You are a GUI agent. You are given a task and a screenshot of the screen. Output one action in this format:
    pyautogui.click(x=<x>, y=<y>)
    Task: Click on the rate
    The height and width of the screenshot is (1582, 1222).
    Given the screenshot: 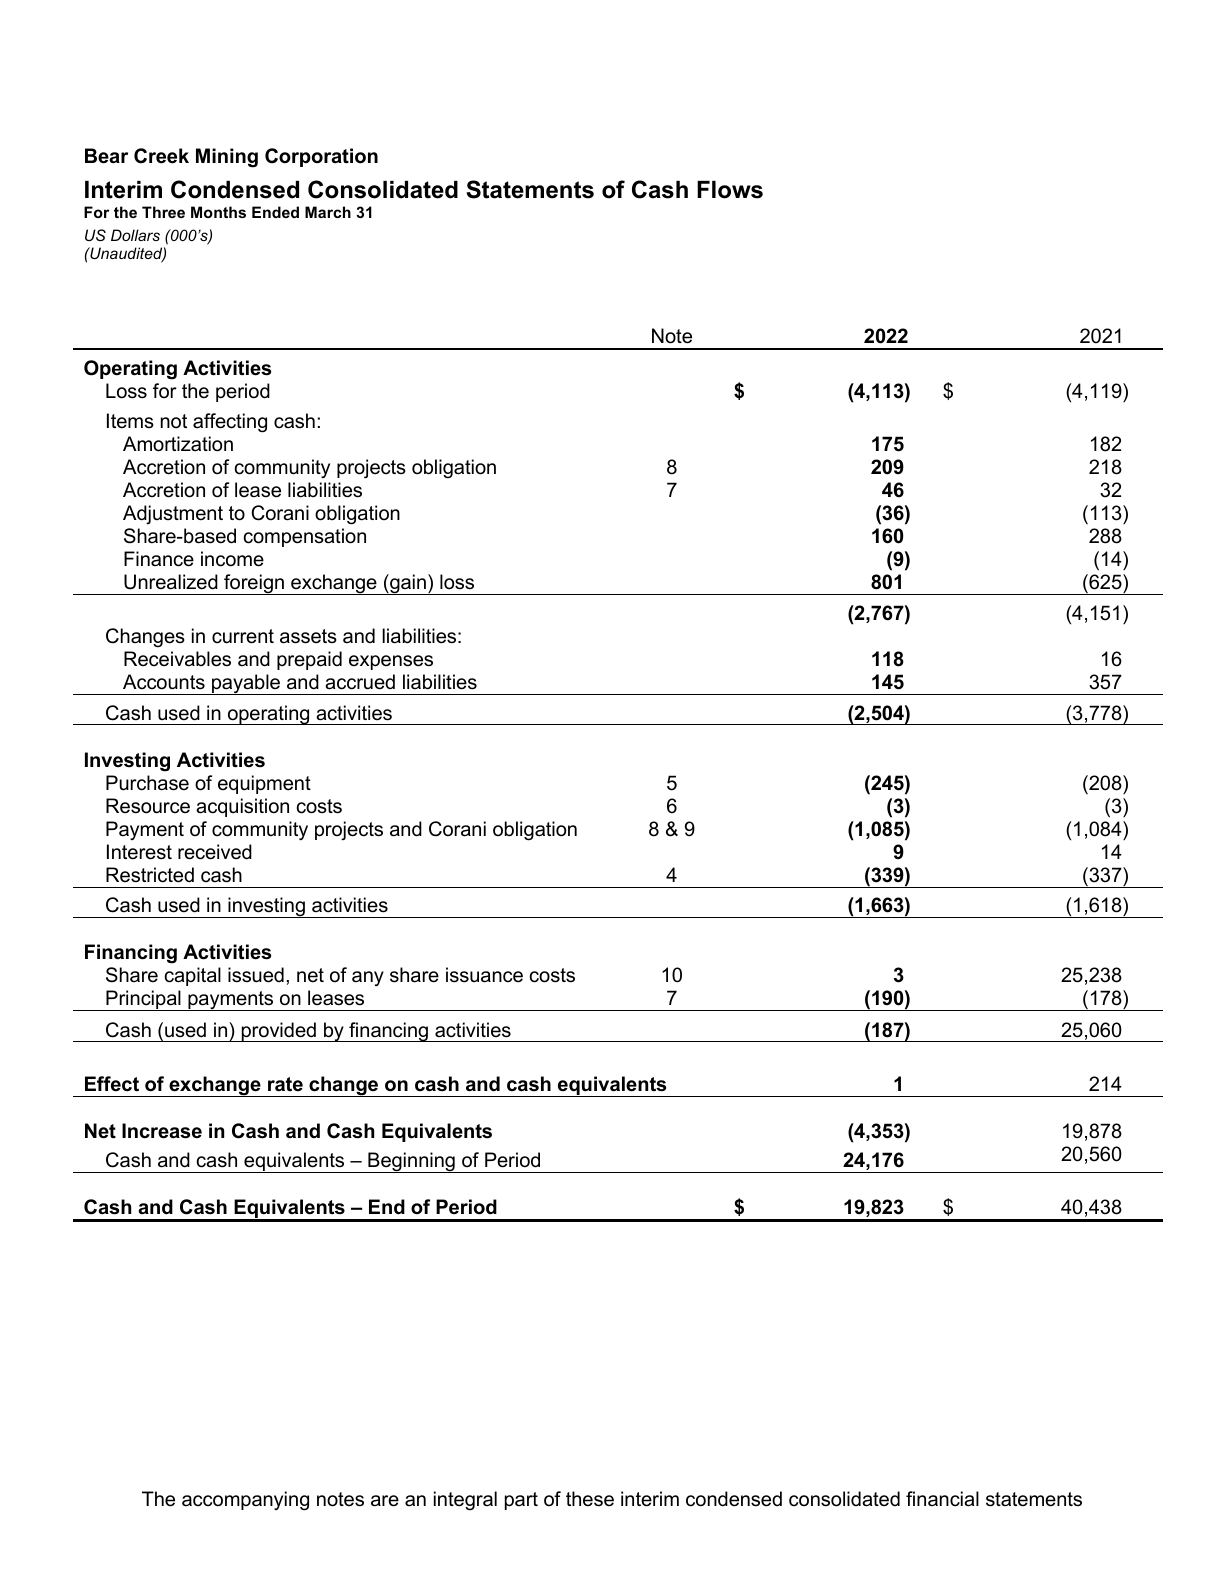 What is the action you would take?
    pyautogui.click(x=285, y=1084)
